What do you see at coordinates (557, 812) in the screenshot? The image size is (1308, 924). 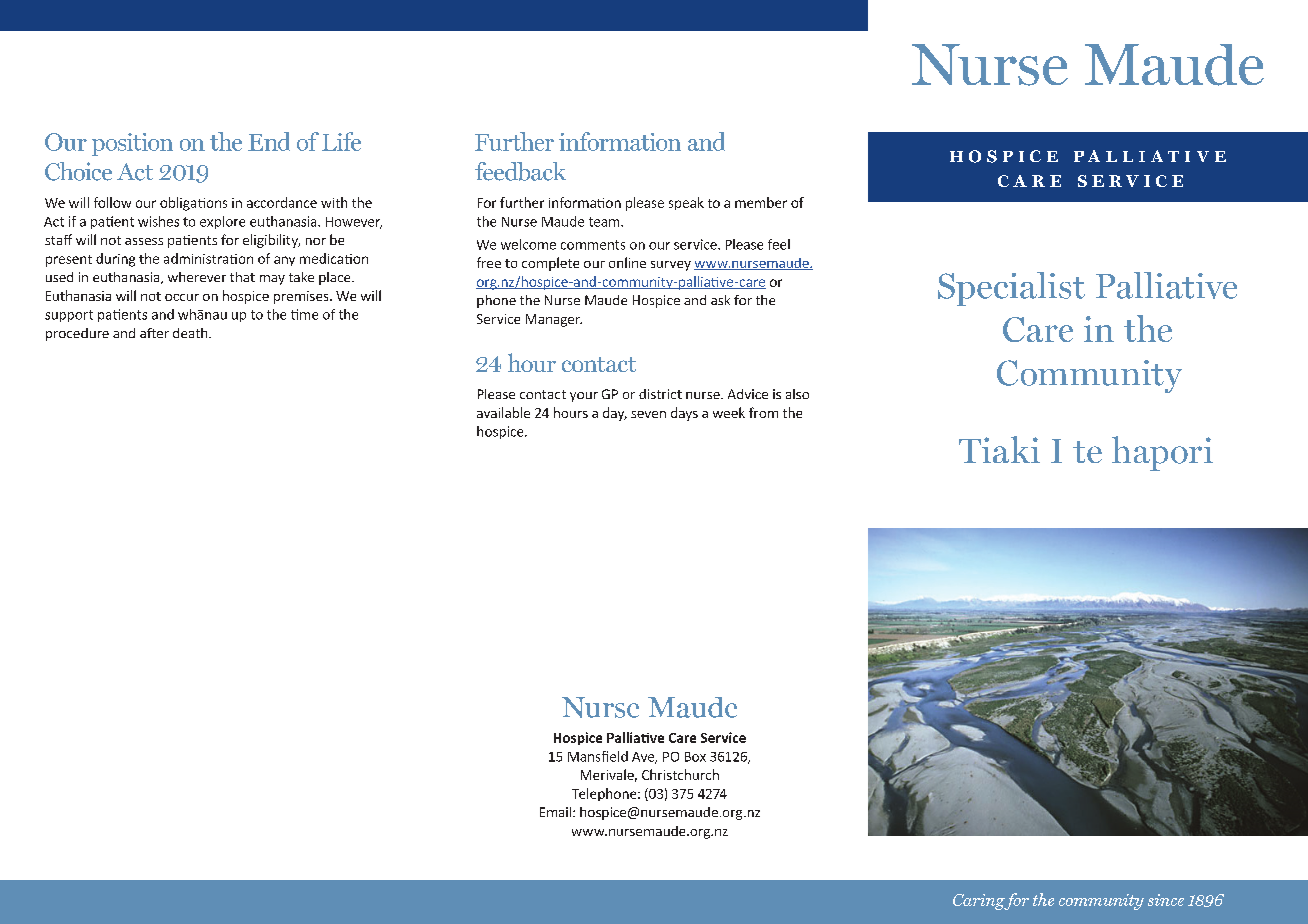 I see `Email` at bounding box center [557, 812].
